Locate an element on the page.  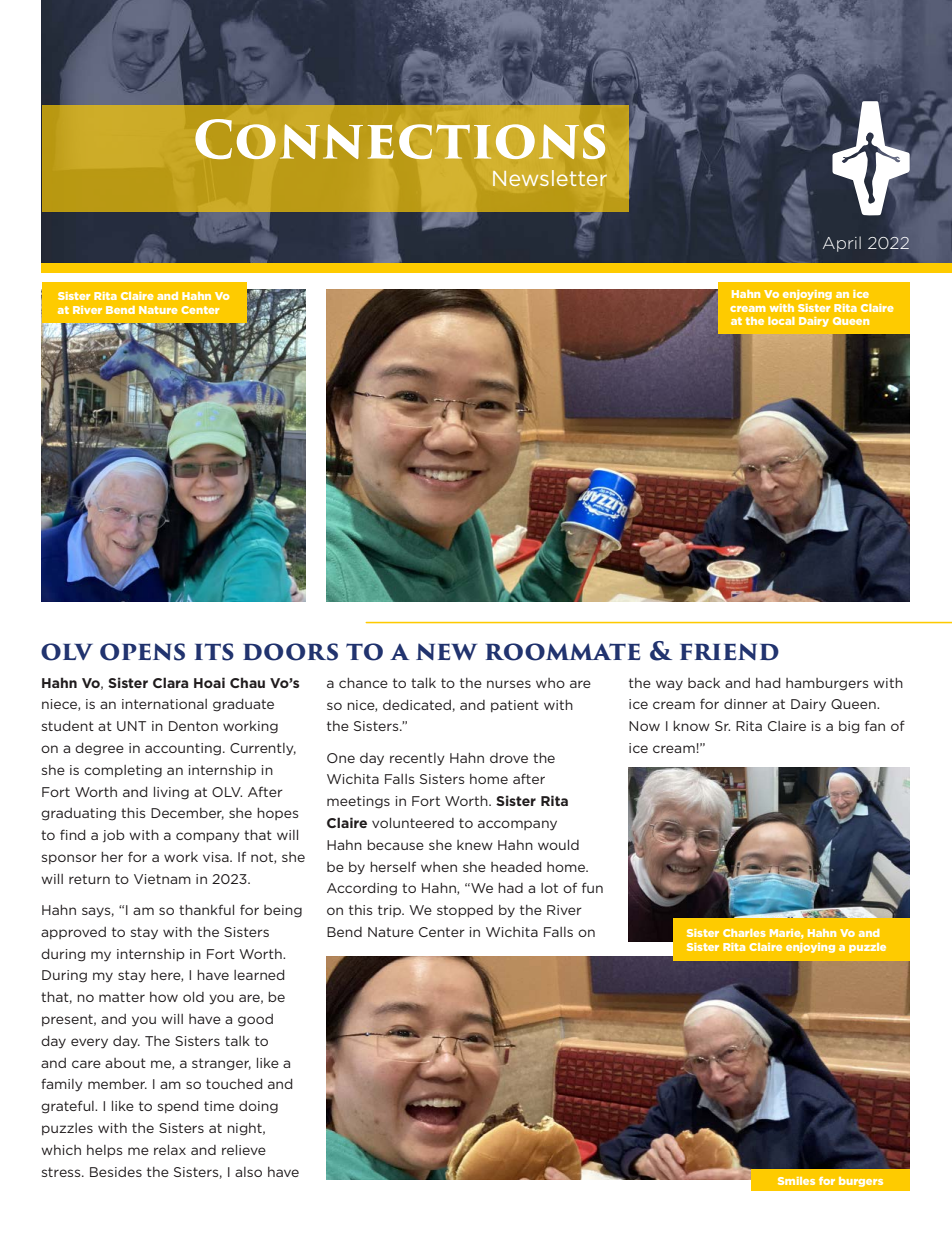
Newsletter is located at coordinates (550, 178).
